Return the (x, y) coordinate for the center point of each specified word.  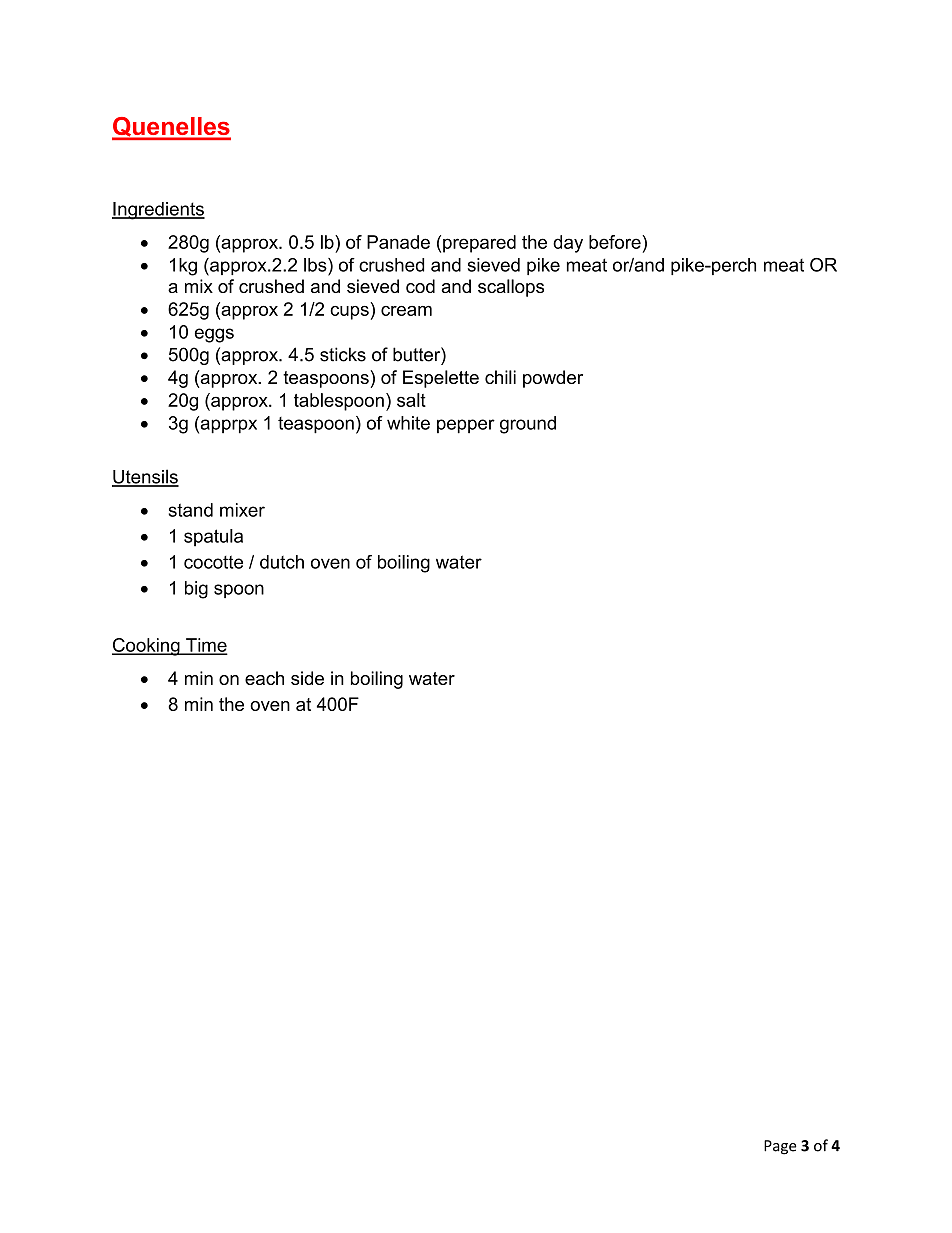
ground (528, 425)
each (264, 678)
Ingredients (158, 211)
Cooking (147, 647)
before (616, 242)
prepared (479, 244)
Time (205, 646)
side (307, 678)
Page (780, 1147)
